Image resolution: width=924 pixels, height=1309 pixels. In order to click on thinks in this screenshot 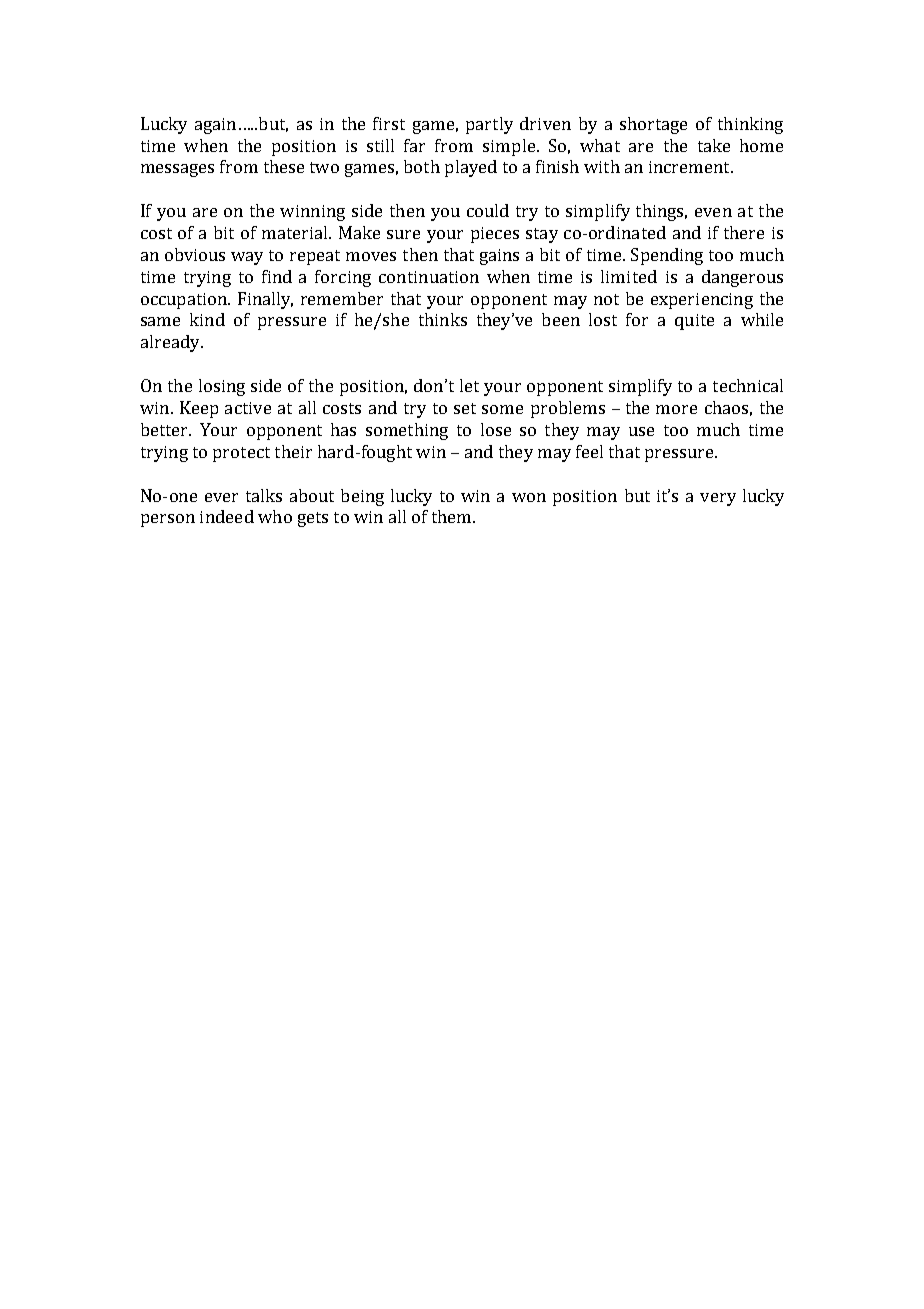, I will do `click(443, 319)`.
